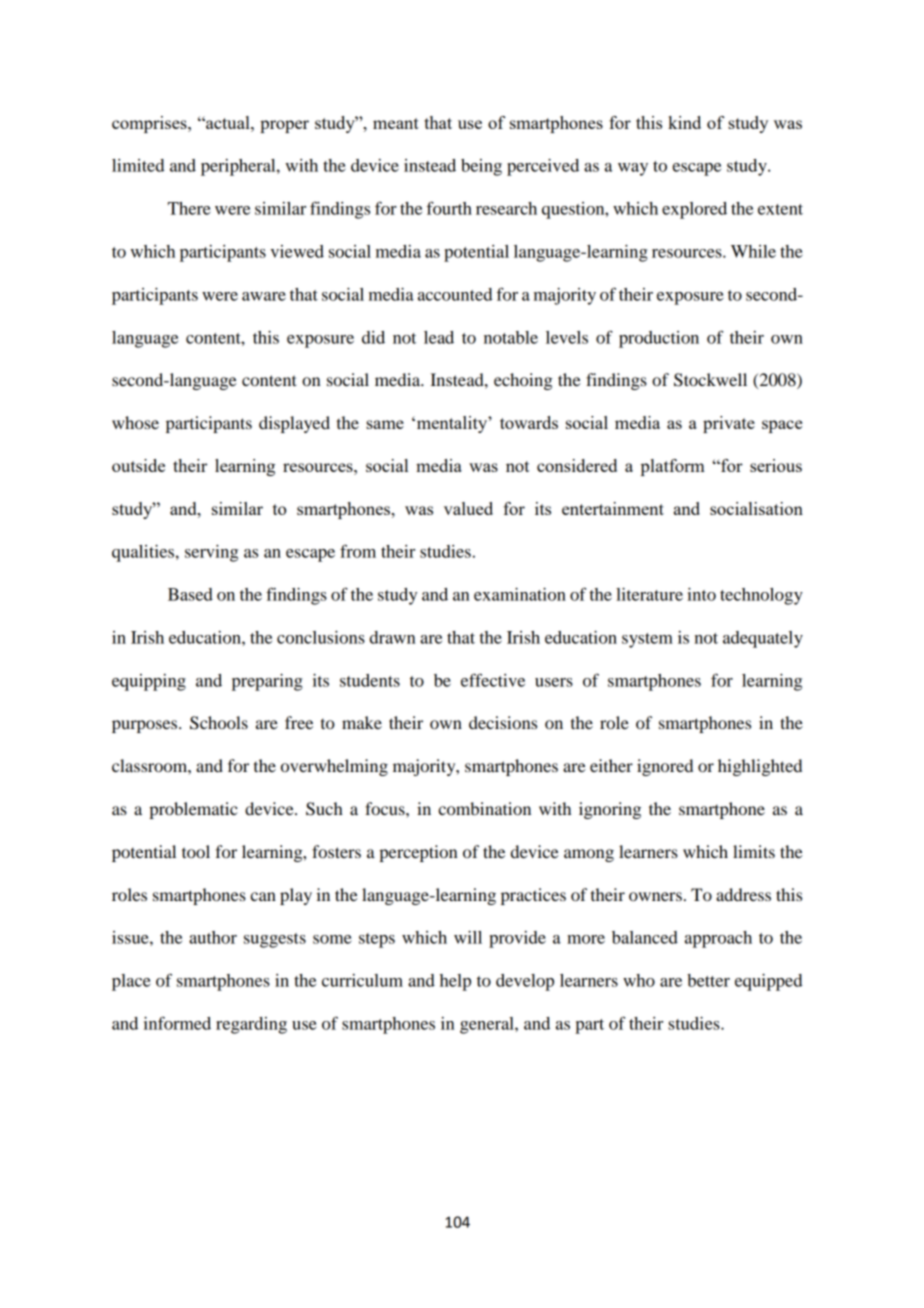  I want to click on production, so click(659, 339).
